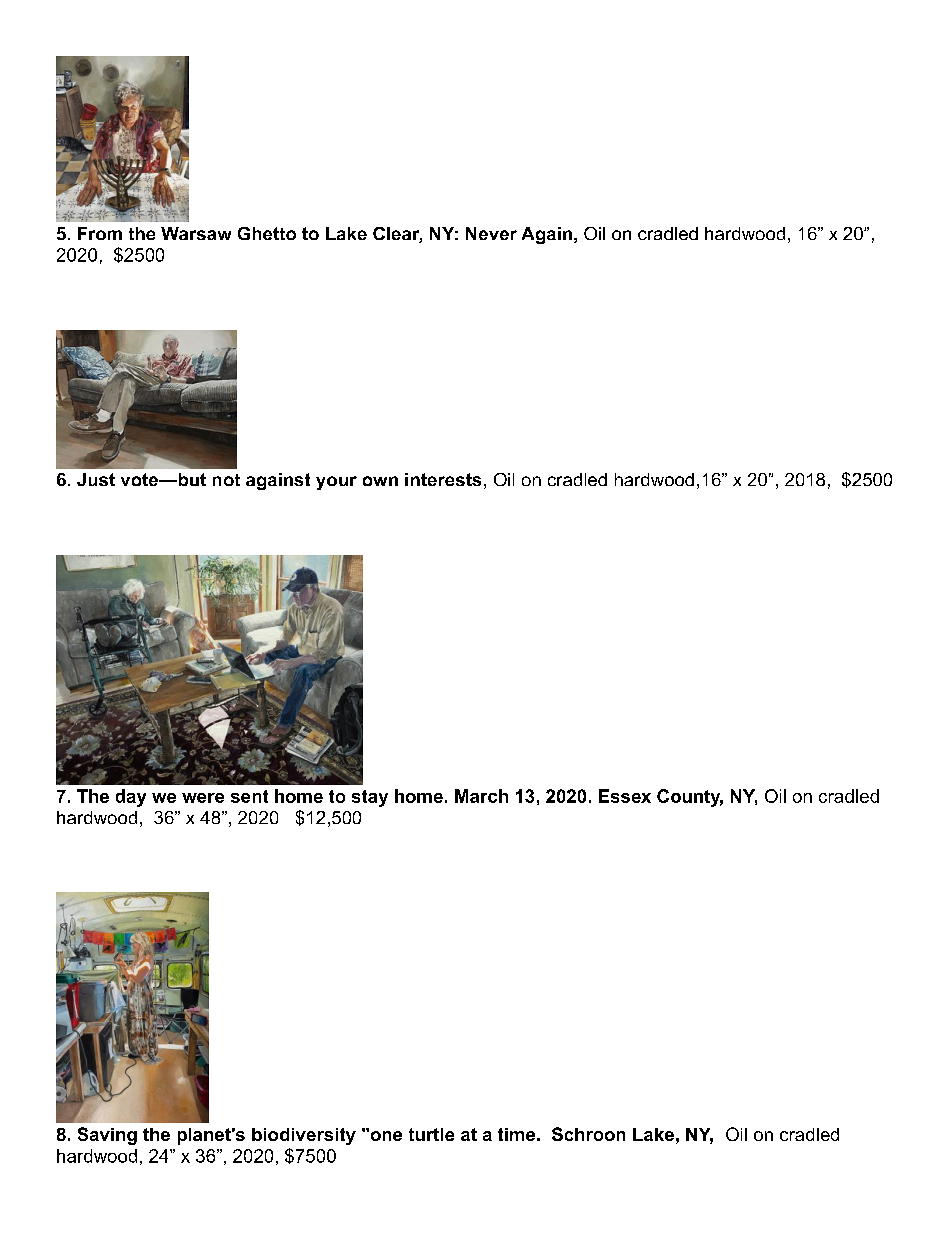 Image resolution: width=952 pixels, height=1233 pixels. I want to click on Never, so click(491, 233).
